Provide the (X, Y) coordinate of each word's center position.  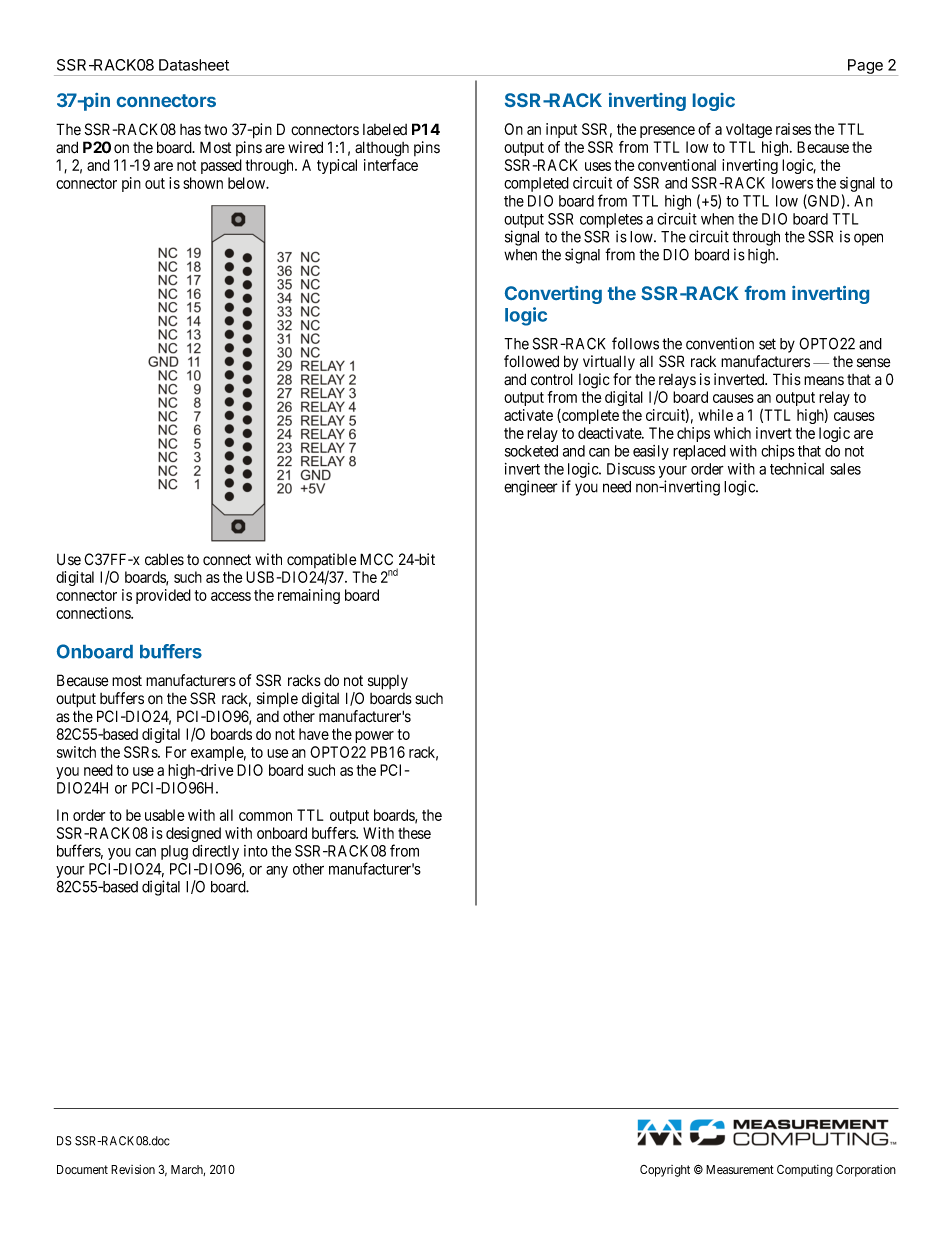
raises (793, 129)
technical (797, 469)
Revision (133, 1169)
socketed (531, 451)
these (414, 833)
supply (388, 682)
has (190, 130)
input (561, 130)
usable (165, 815)
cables (164, 559)
